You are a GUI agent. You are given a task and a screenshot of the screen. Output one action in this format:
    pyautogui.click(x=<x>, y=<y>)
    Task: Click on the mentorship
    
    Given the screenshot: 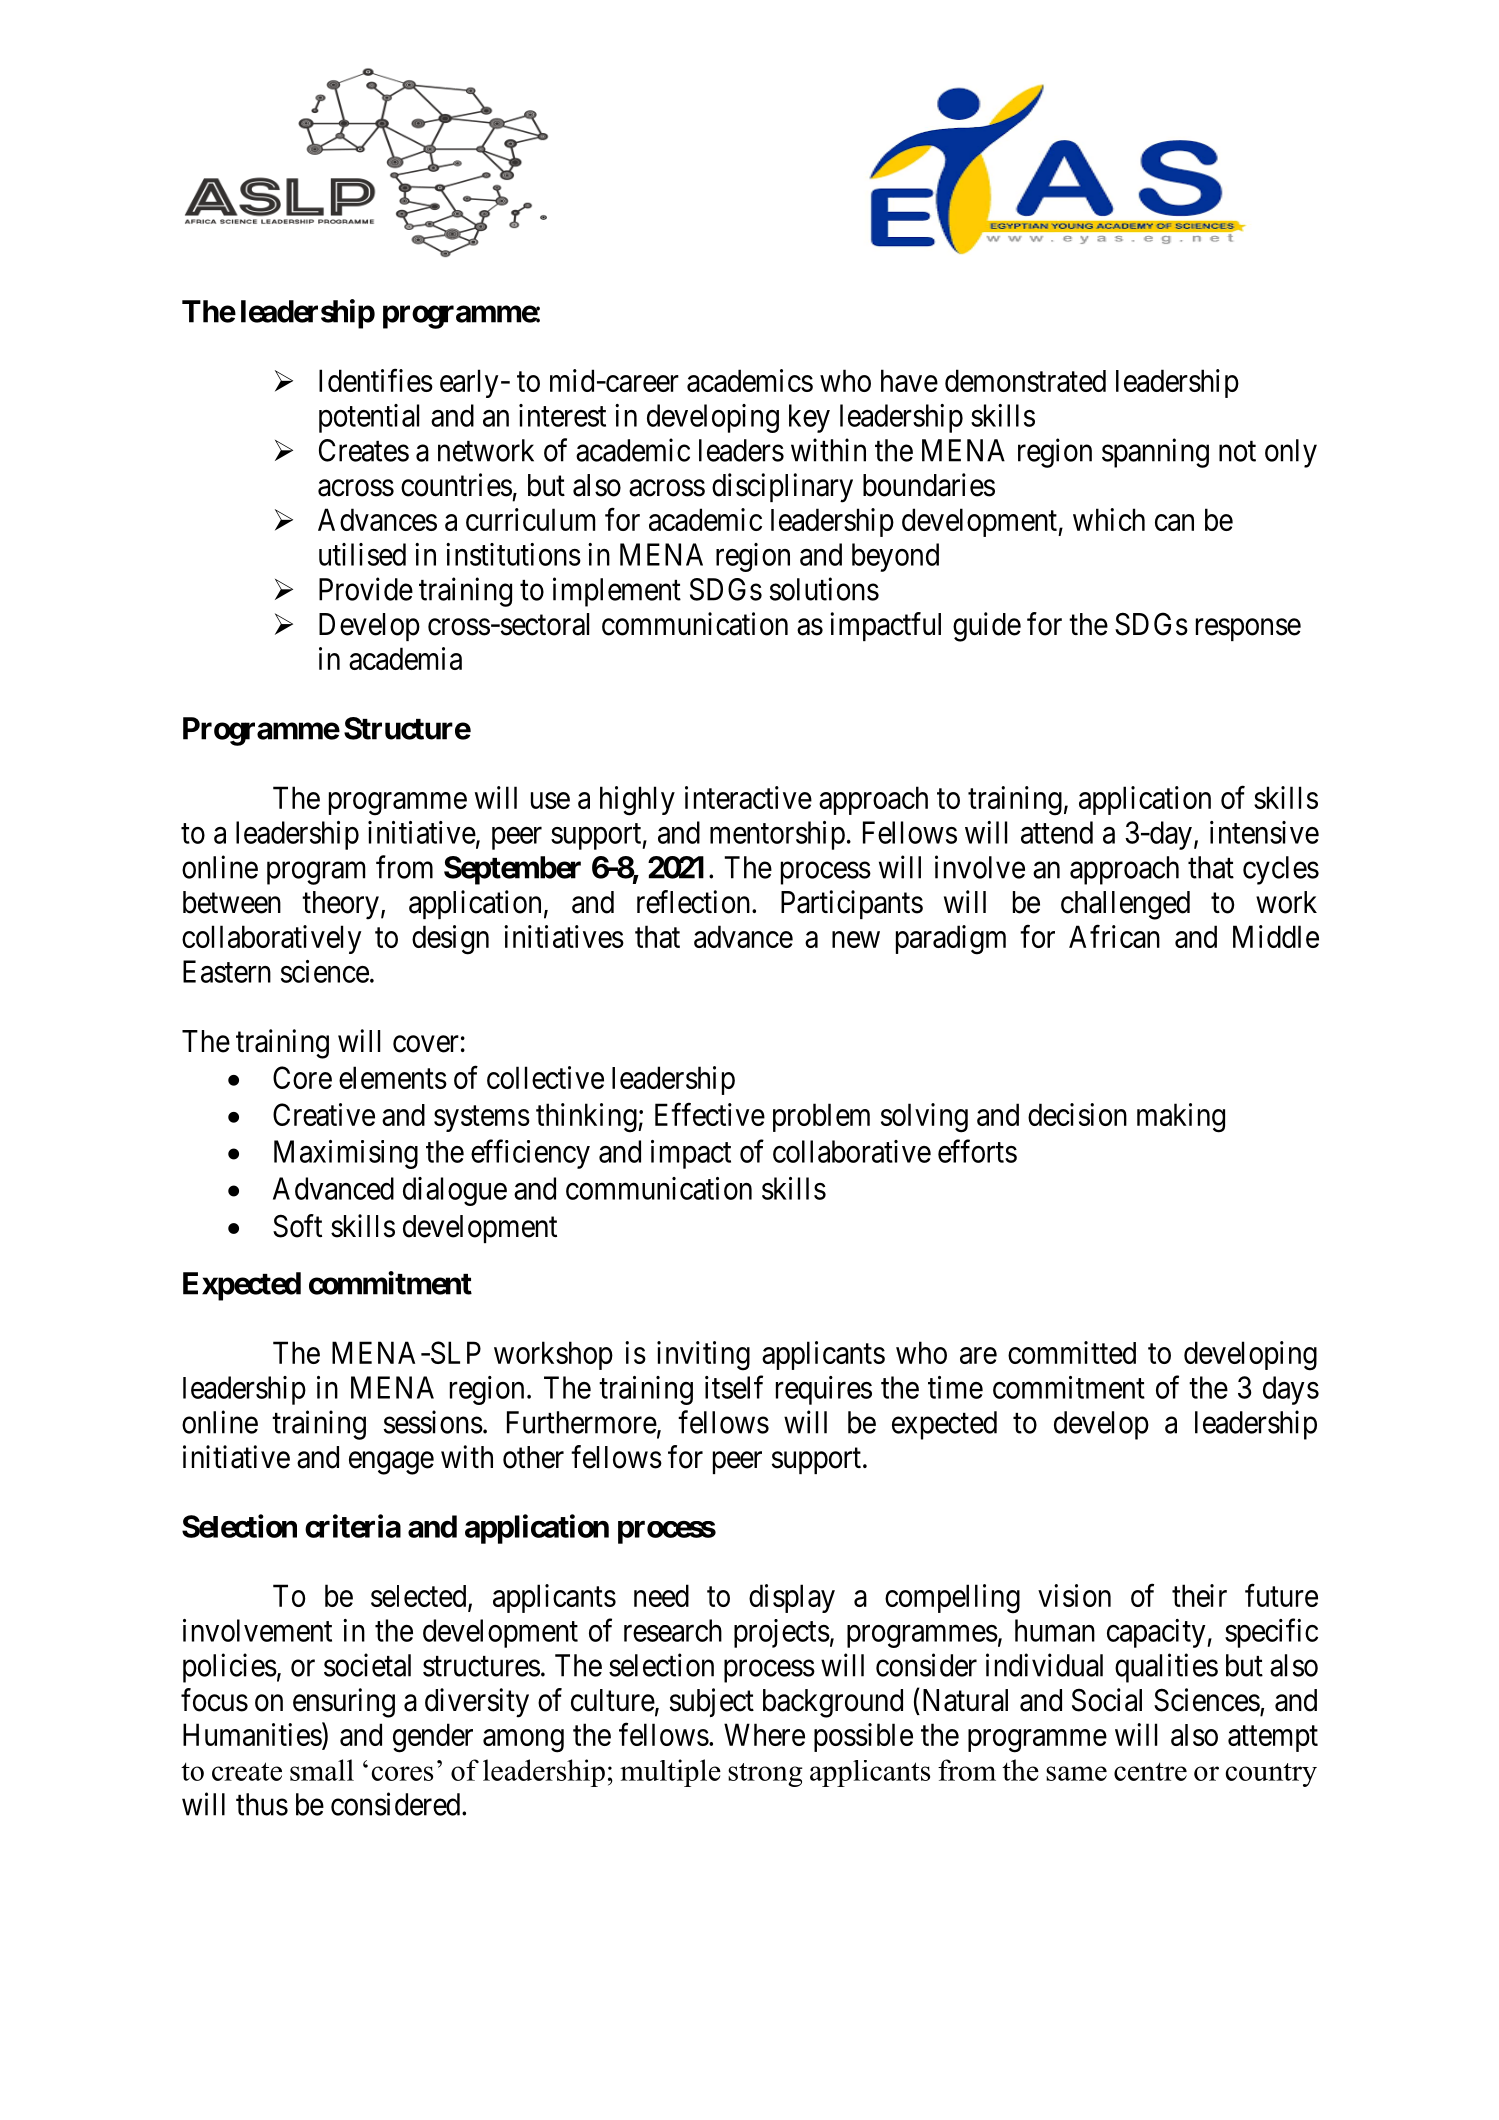 What is the action you would take?
    pyautogui.click(x=777, y=835)
